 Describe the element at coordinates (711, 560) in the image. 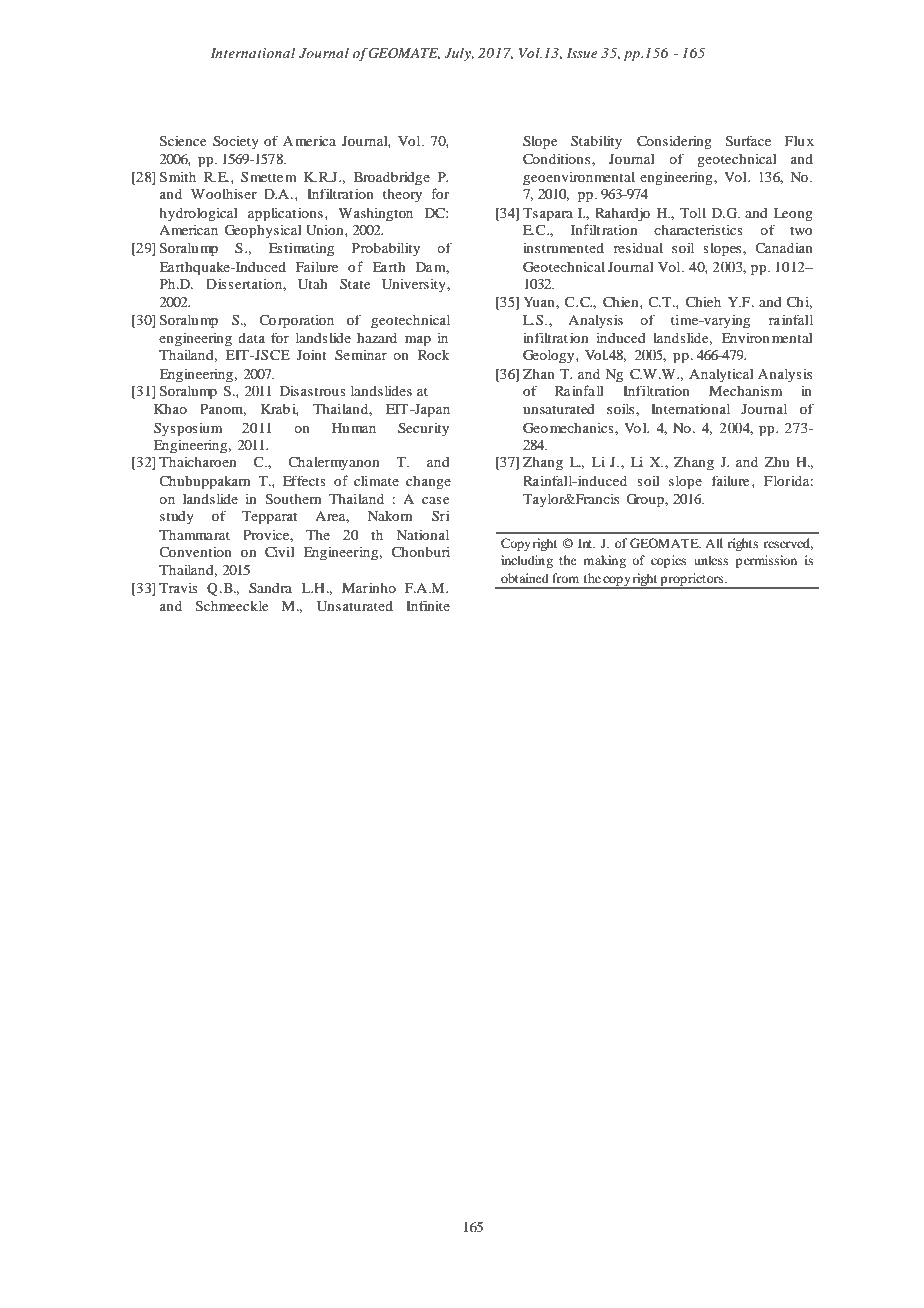

I see `unless` at that location.
